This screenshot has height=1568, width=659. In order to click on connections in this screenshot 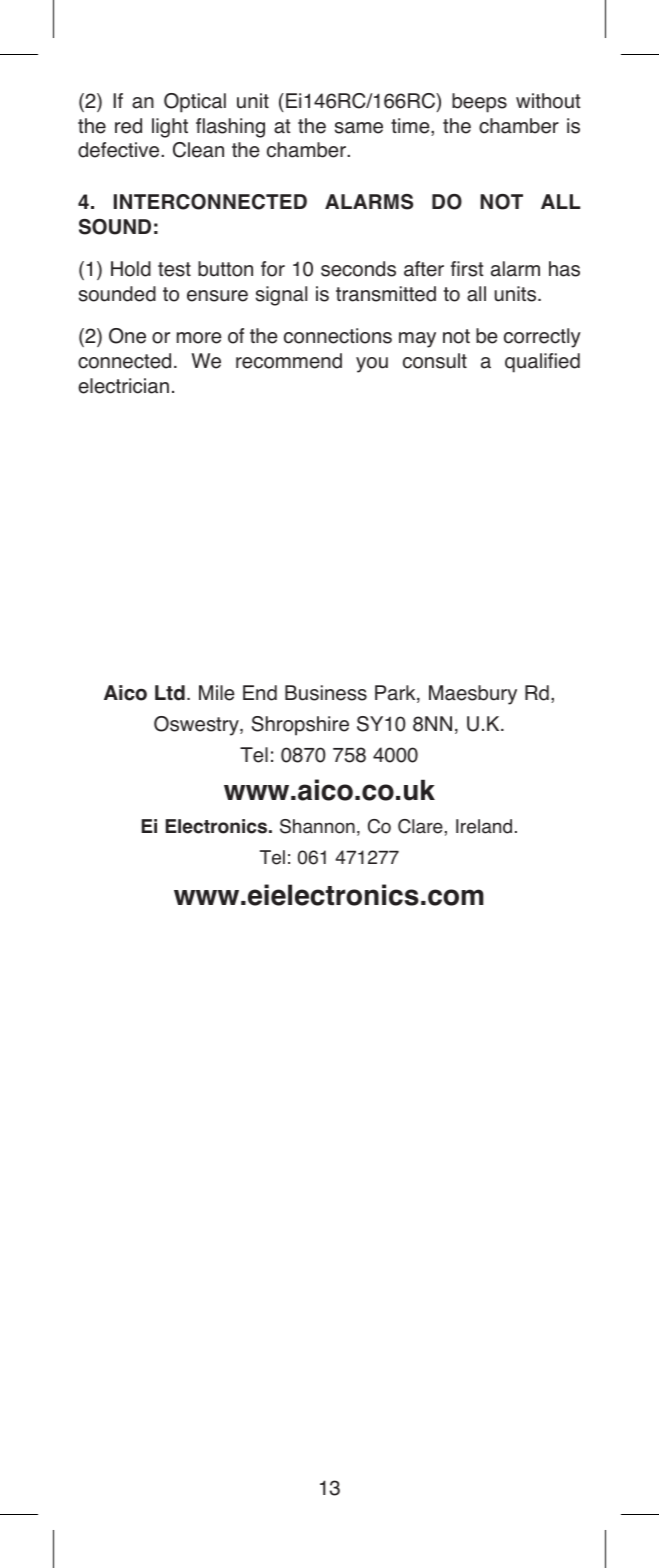, I will do `click(338, 336)`.
